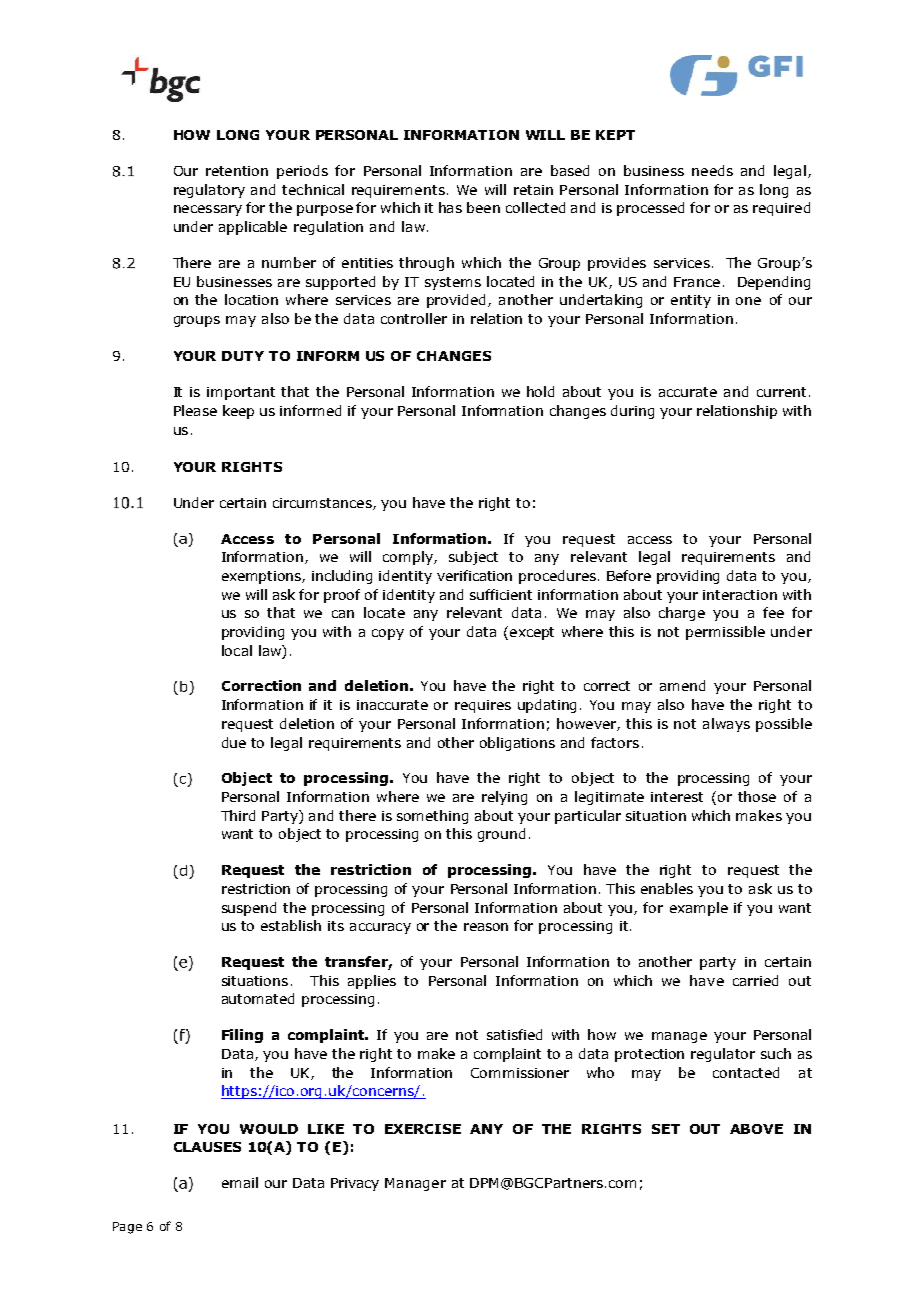 Image resolution: width=924 pixels, height=1308 pixels. Describe the element at coordinates (473, 558) in the document. I see `subject` at that location.
